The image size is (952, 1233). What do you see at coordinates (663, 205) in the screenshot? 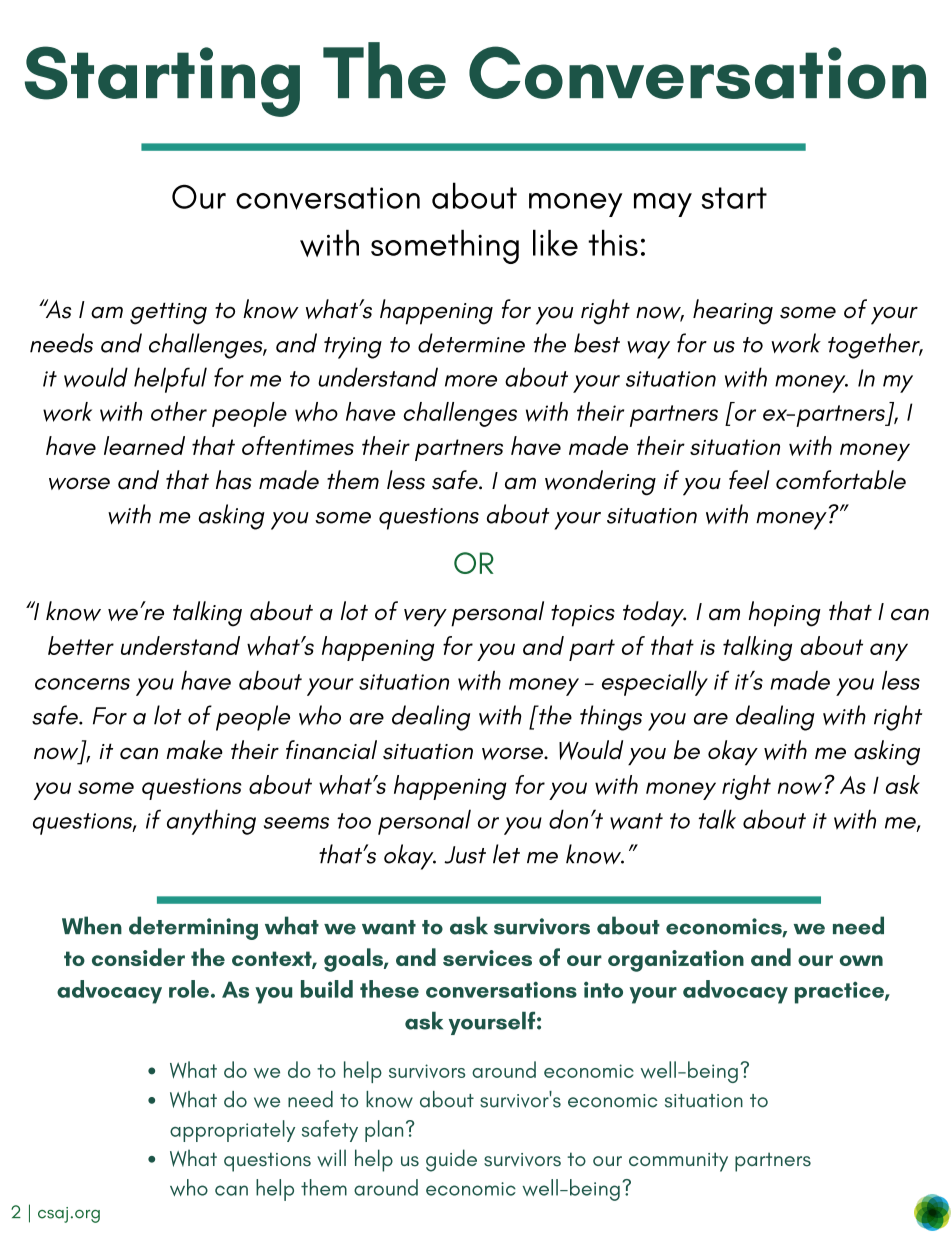
I see `may` at bounding box center [663, 205].
